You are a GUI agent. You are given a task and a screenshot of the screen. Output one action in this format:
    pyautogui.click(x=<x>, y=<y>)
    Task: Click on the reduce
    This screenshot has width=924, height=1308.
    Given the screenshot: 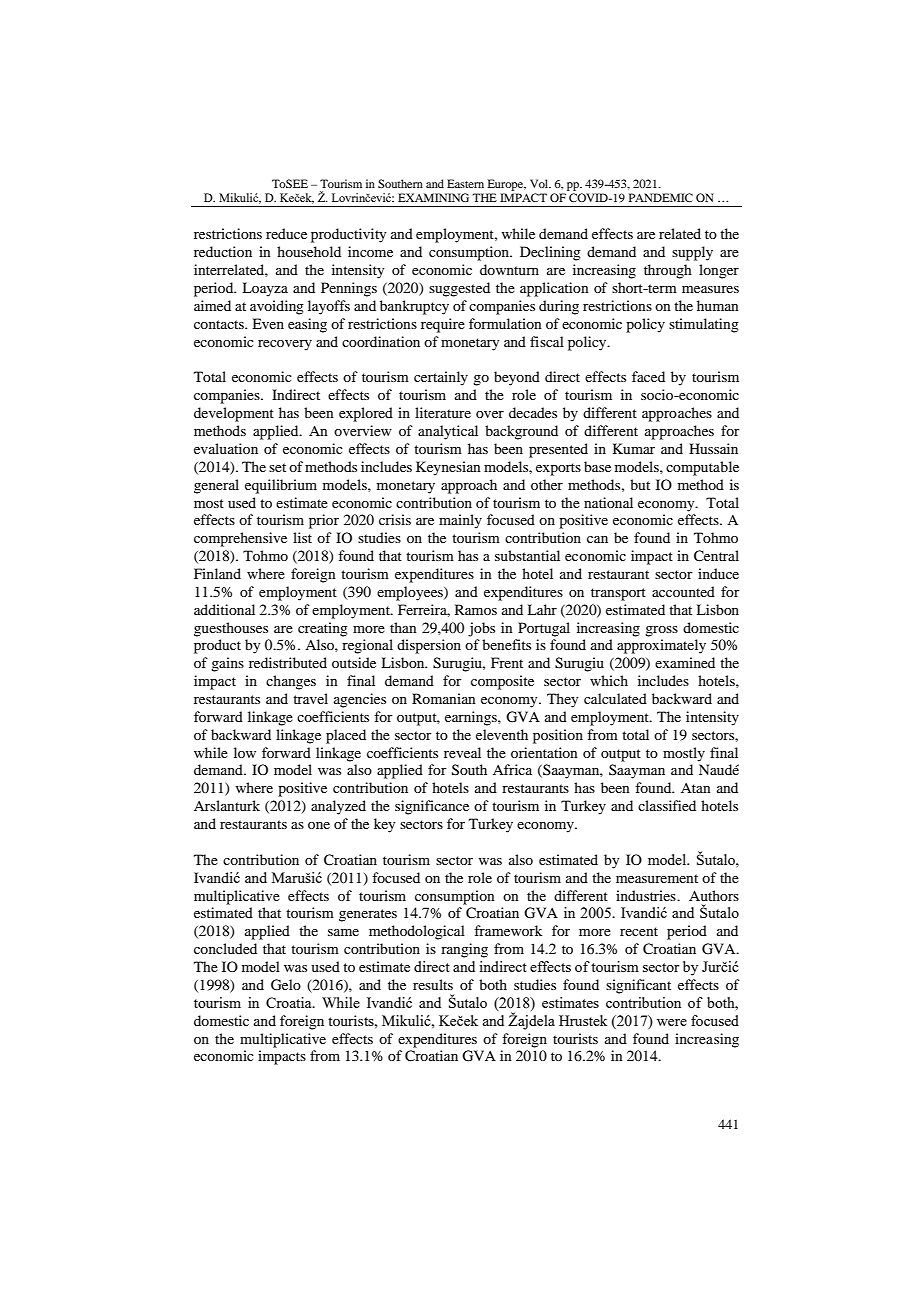 What is the action you would take?
    pyautogui.click(x=286, y=233)
